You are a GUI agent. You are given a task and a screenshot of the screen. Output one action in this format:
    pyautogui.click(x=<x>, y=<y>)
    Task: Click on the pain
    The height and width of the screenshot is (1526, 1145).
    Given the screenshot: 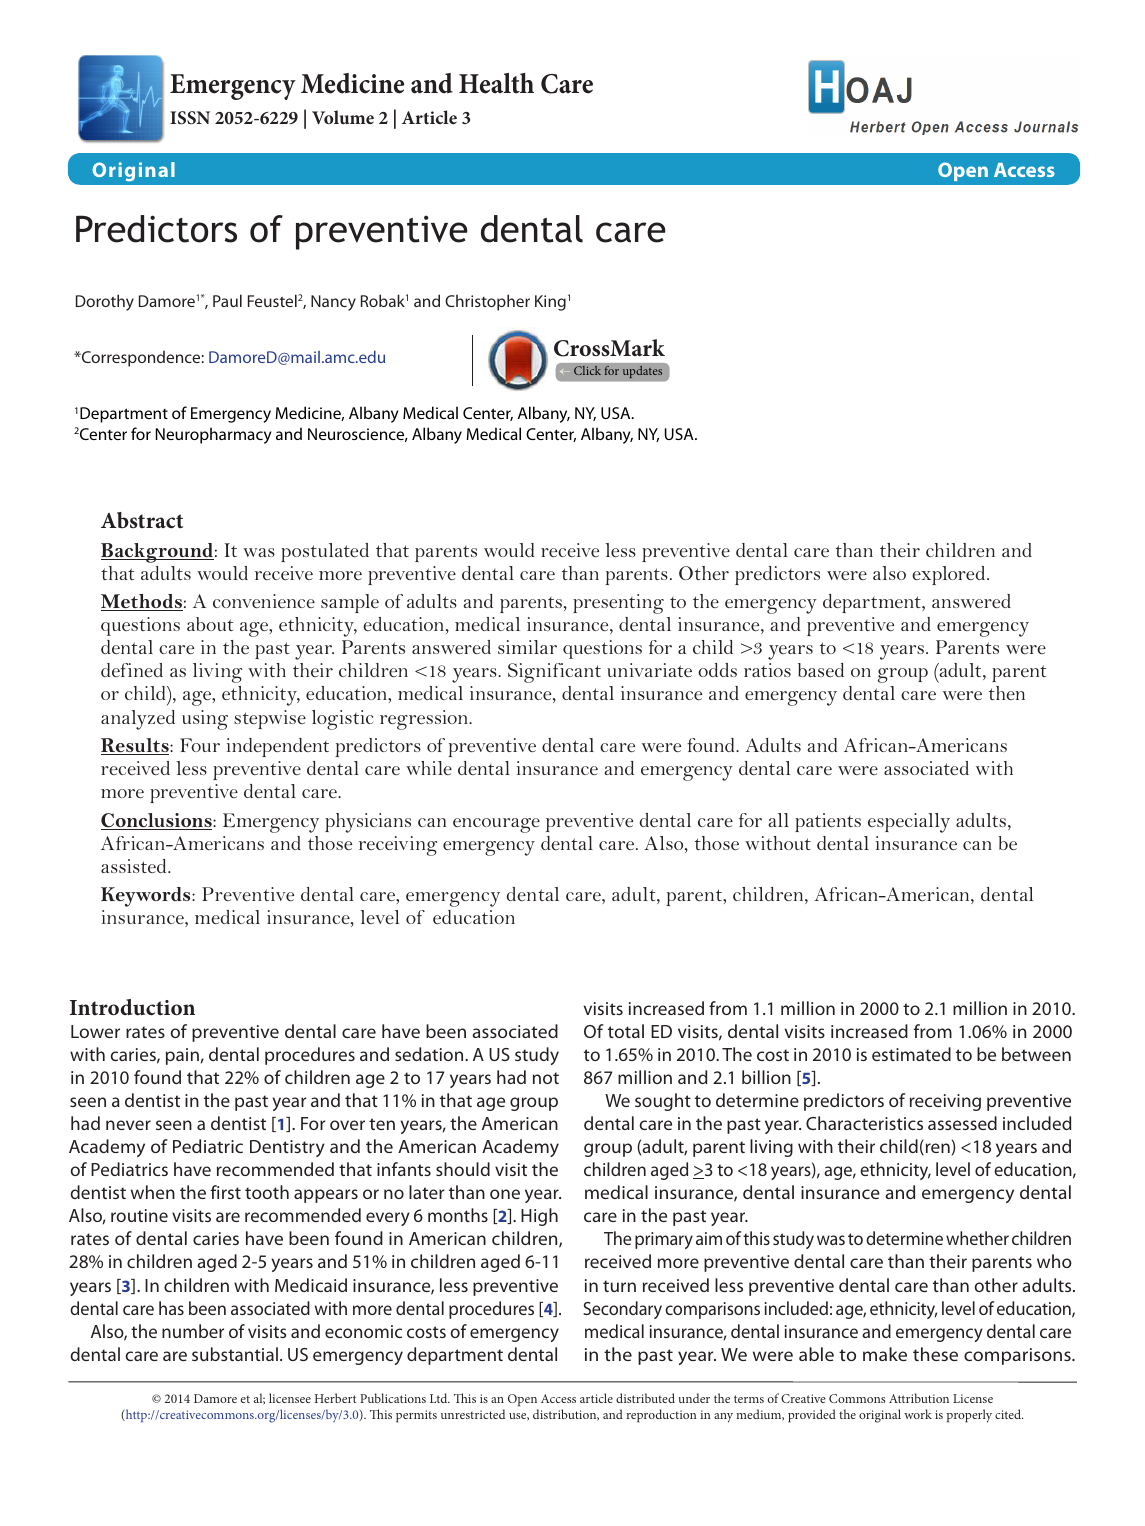 What is the action you would take?
    pyautogui.click(x=182, y=1056)
